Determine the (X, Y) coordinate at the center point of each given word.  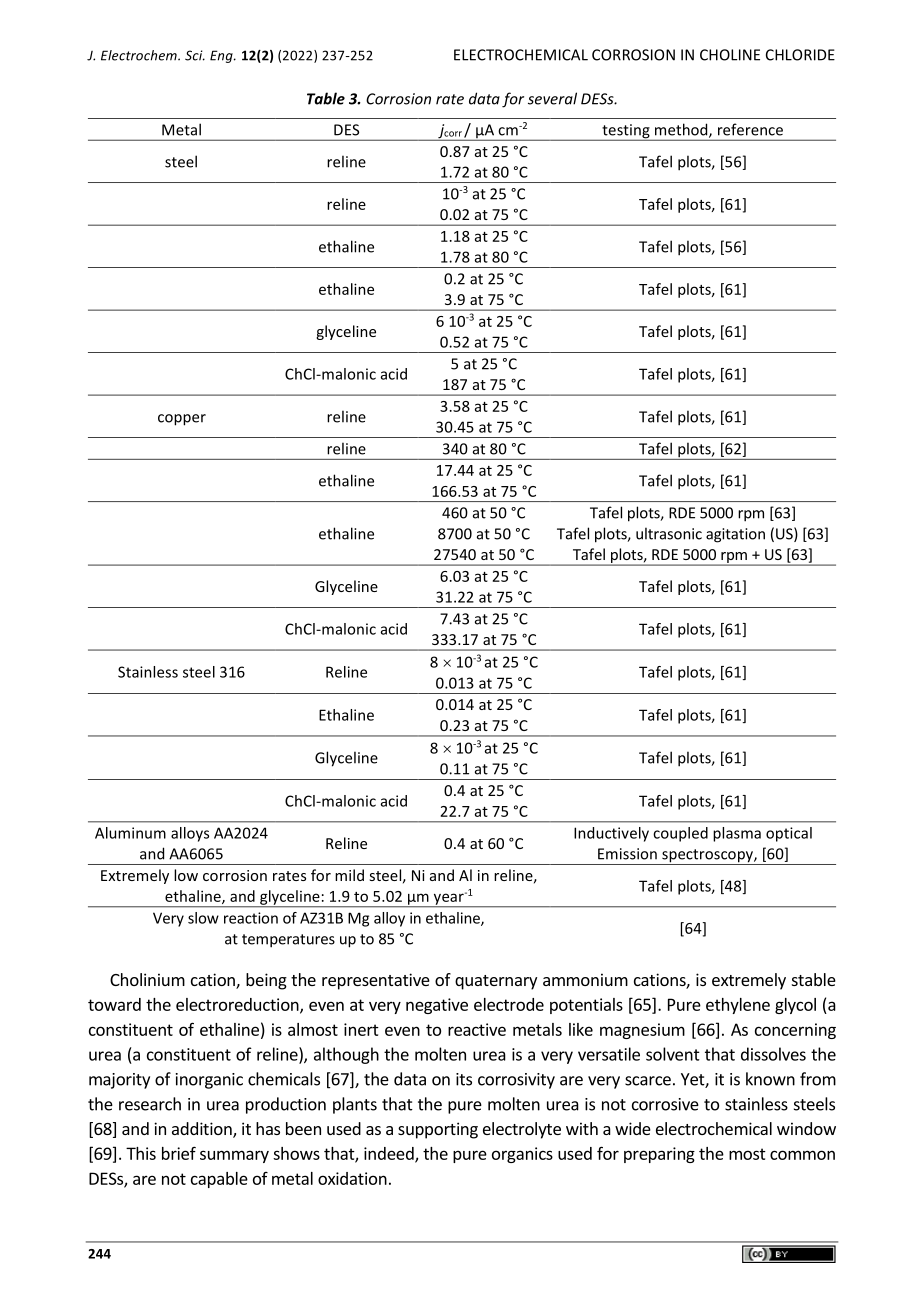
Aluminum (130, 833)
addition (203, 1130)
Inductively (611, 834)
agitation (735, 535)
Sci (195, 55)
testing (626, 132)
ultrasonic (669, 533)
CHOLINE (730, 55)
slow (203, 918)
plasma (737, 834)
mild (349, 875)
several (552, 98)
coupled (680, 834)
